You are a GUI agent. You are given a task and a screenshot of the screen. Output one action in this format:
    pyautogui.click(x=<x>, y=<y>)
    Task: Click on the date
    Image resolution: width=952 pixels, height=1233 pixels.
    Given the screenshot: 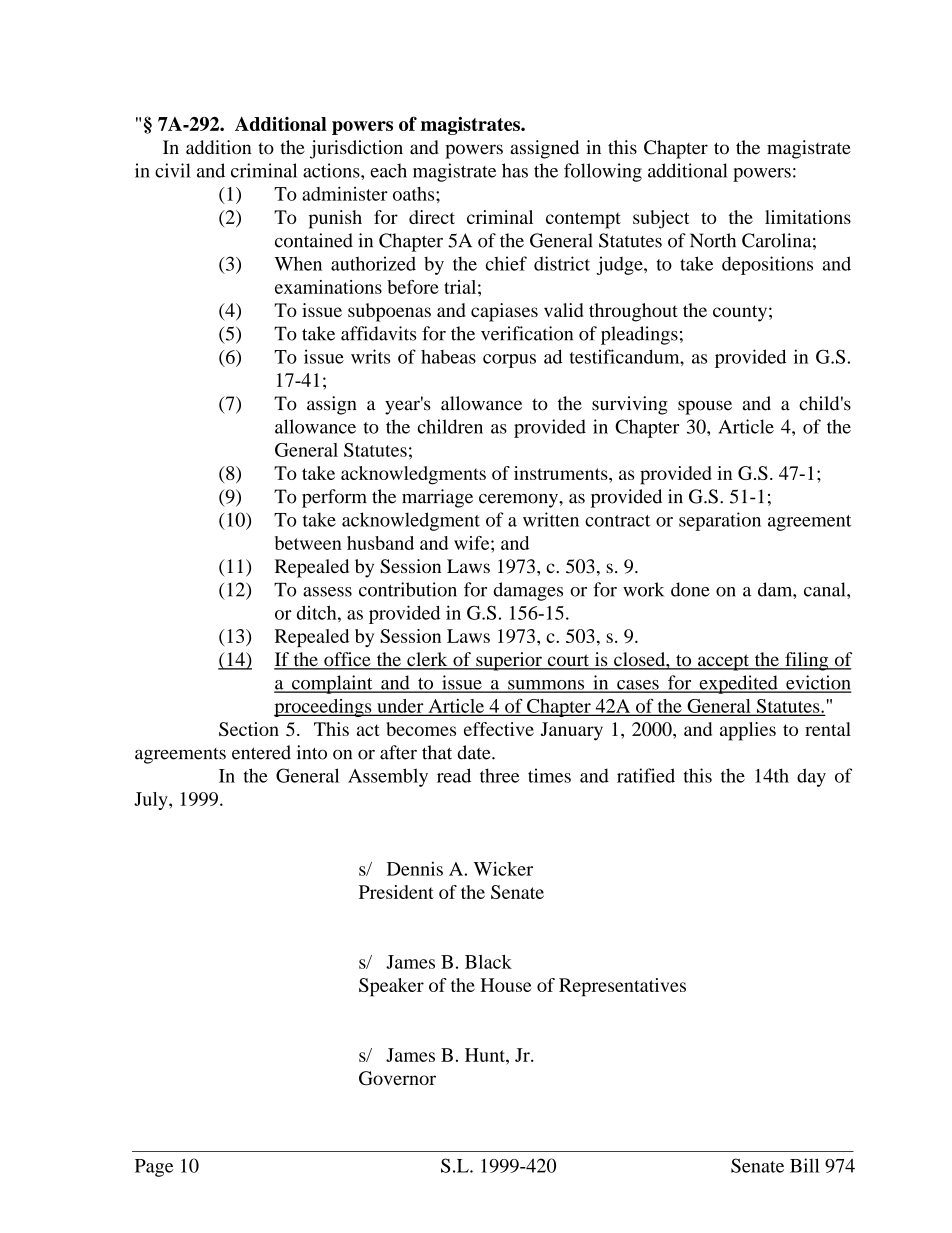 What is the action you would take?
    pyautogui.click(x=475, y=752)
